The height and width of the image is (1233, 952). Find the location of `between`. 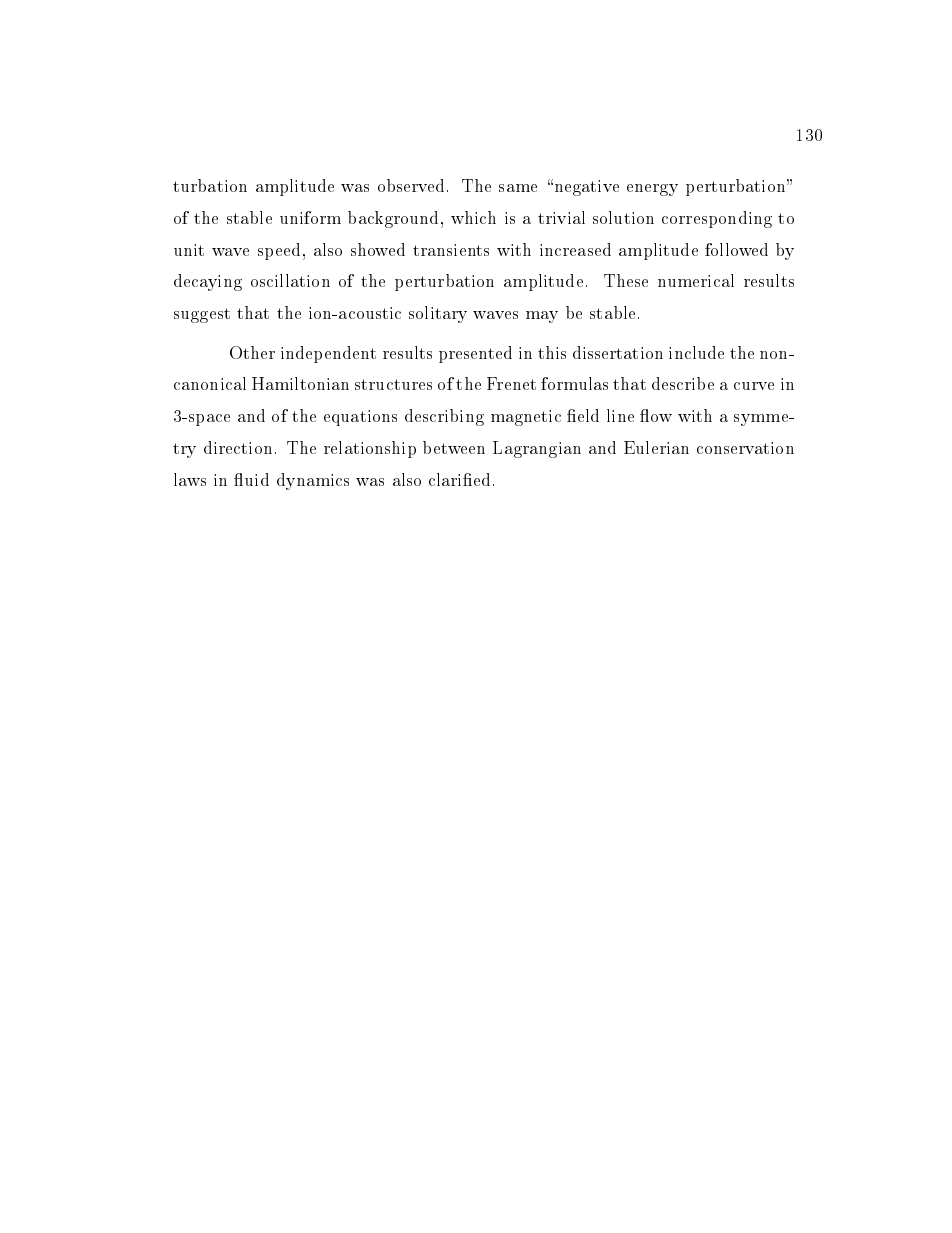

between is located at coordinates (454, 447).
